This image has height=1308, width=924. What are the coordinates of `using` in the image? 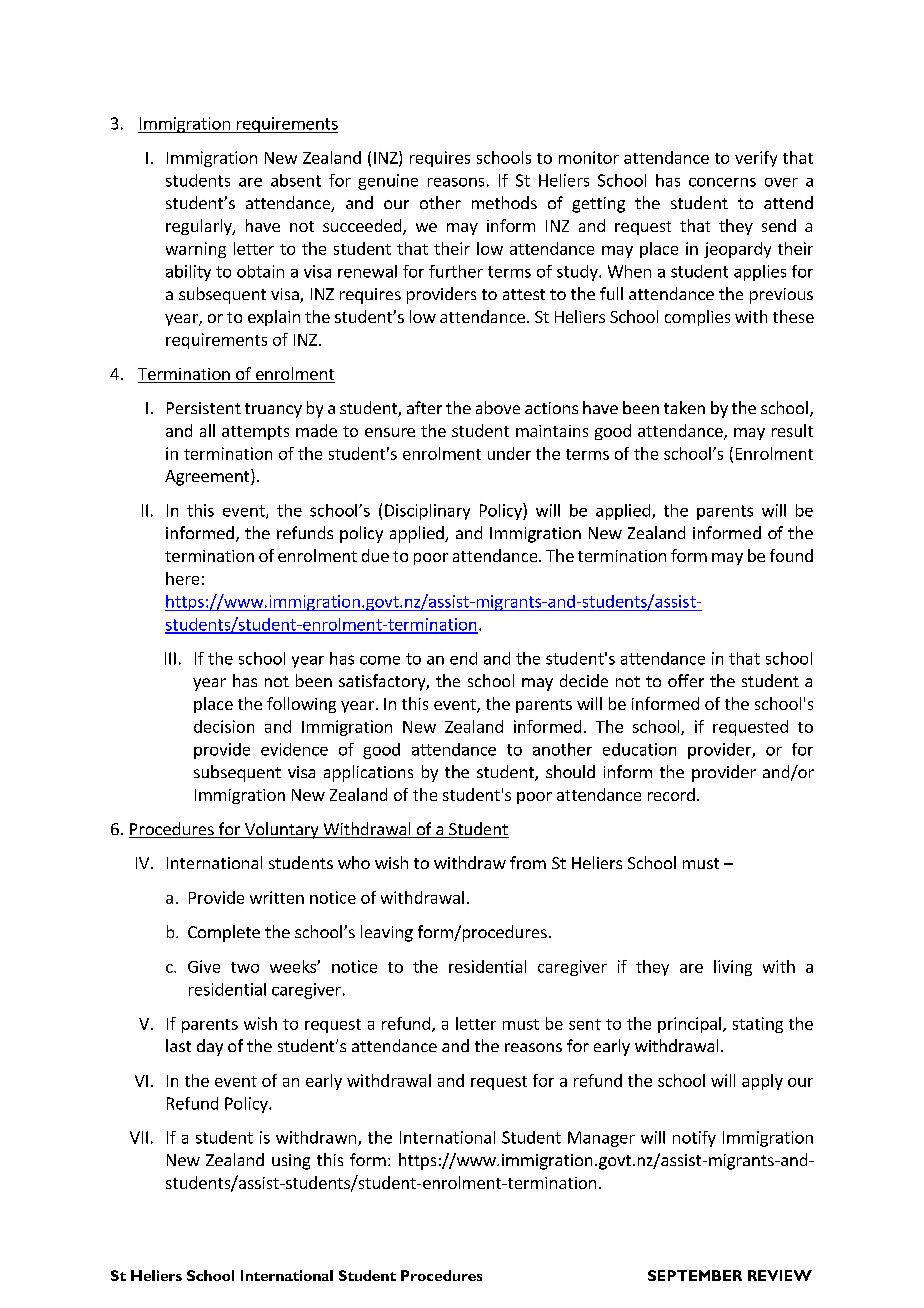 It's located at (291, 1162).
